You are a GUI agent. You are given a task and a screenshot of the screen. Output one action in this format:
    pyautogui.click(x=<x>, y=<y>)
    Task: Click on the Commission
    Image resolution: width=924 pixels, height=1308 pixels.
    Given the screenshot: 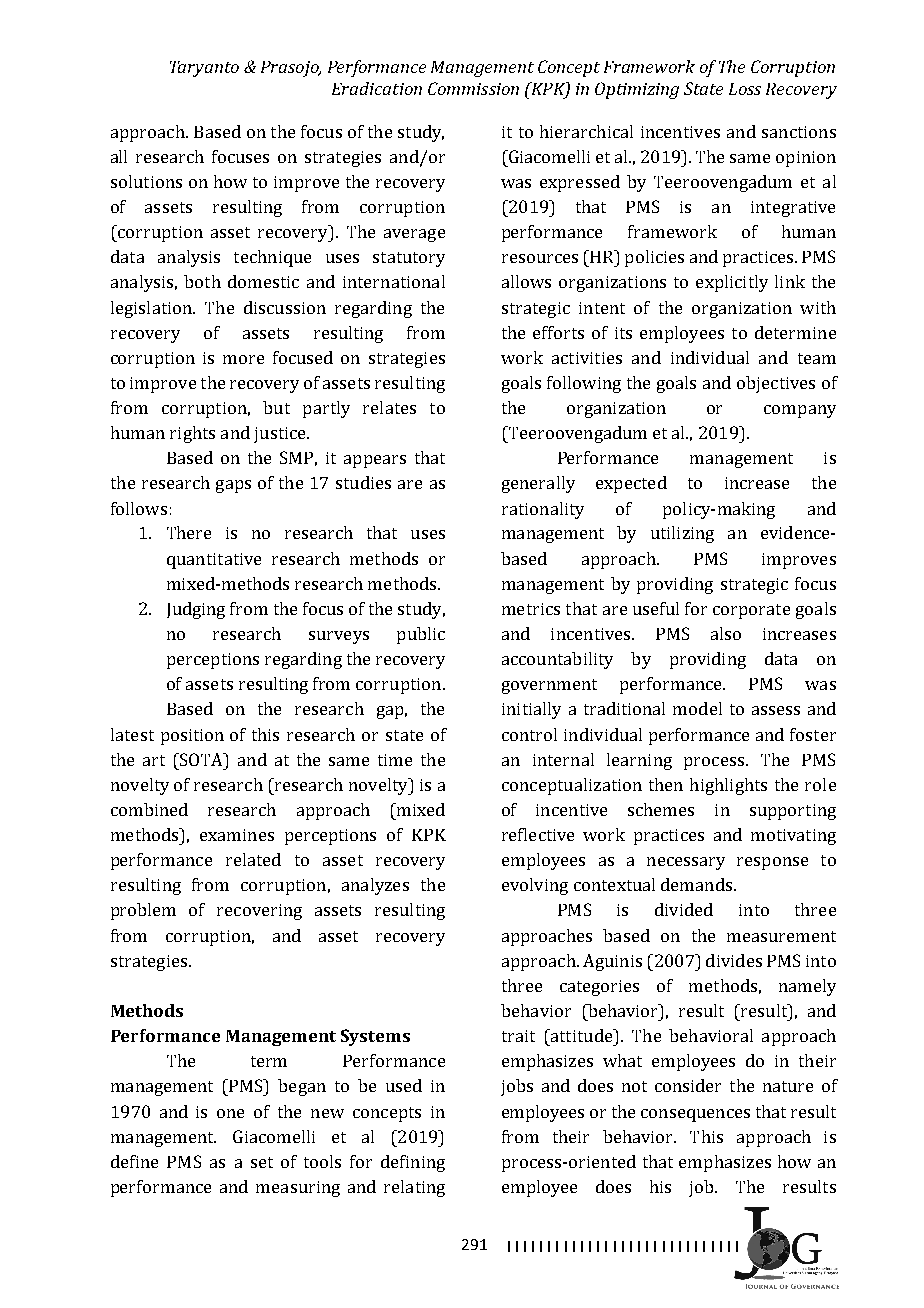 What is the action you would take?
    pyautogui.click(x=473, y=88)
